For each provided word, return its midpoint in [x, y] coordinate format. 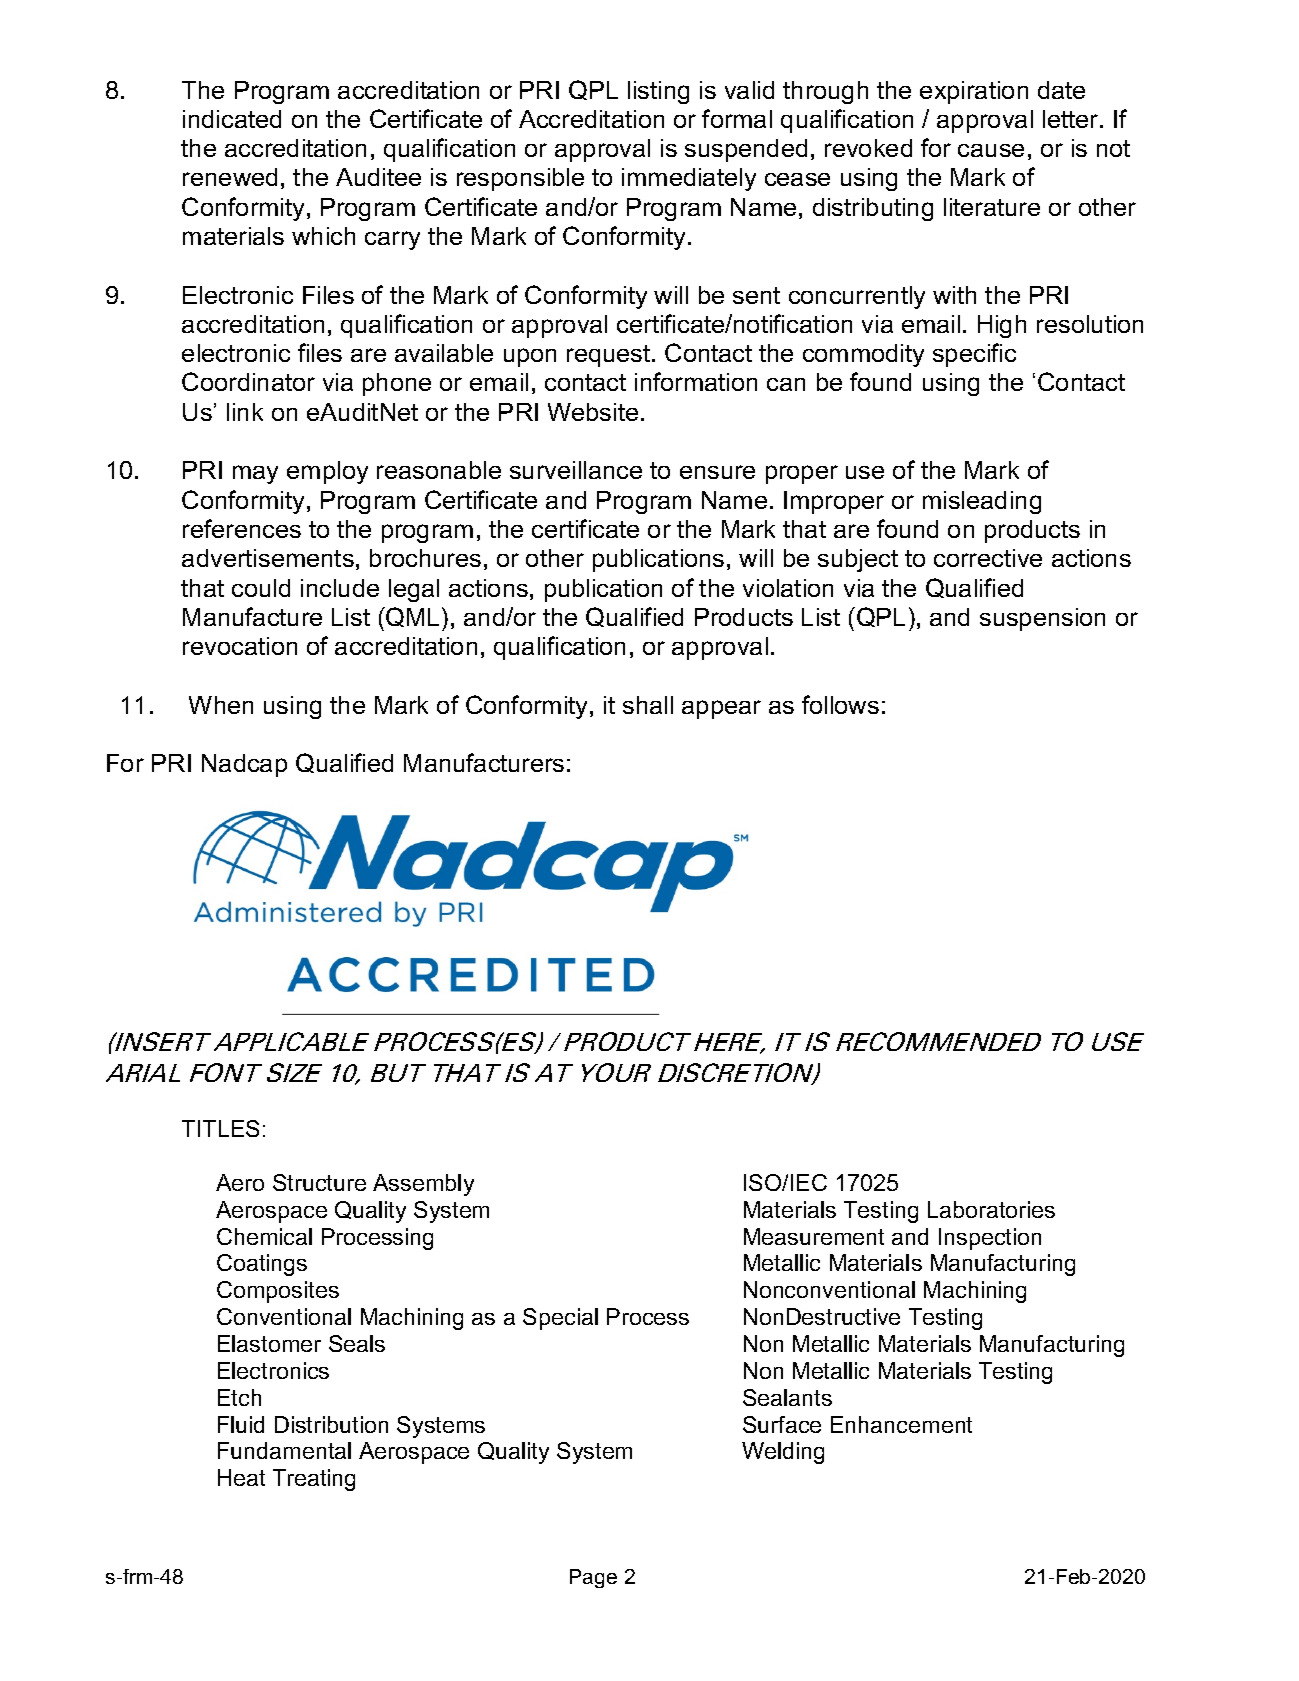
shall [648, 705]
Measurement [814, 1236]
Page [593, 1578]
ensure [717, 472]
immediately [689, 179]
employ [327, 472]
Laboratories [991, 1209]
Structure [319, 1182]
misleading [982, 502]
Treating [314, 1480]
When [221, 705]
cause [991, 150]
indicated [232, 119]
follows [840, 704]
